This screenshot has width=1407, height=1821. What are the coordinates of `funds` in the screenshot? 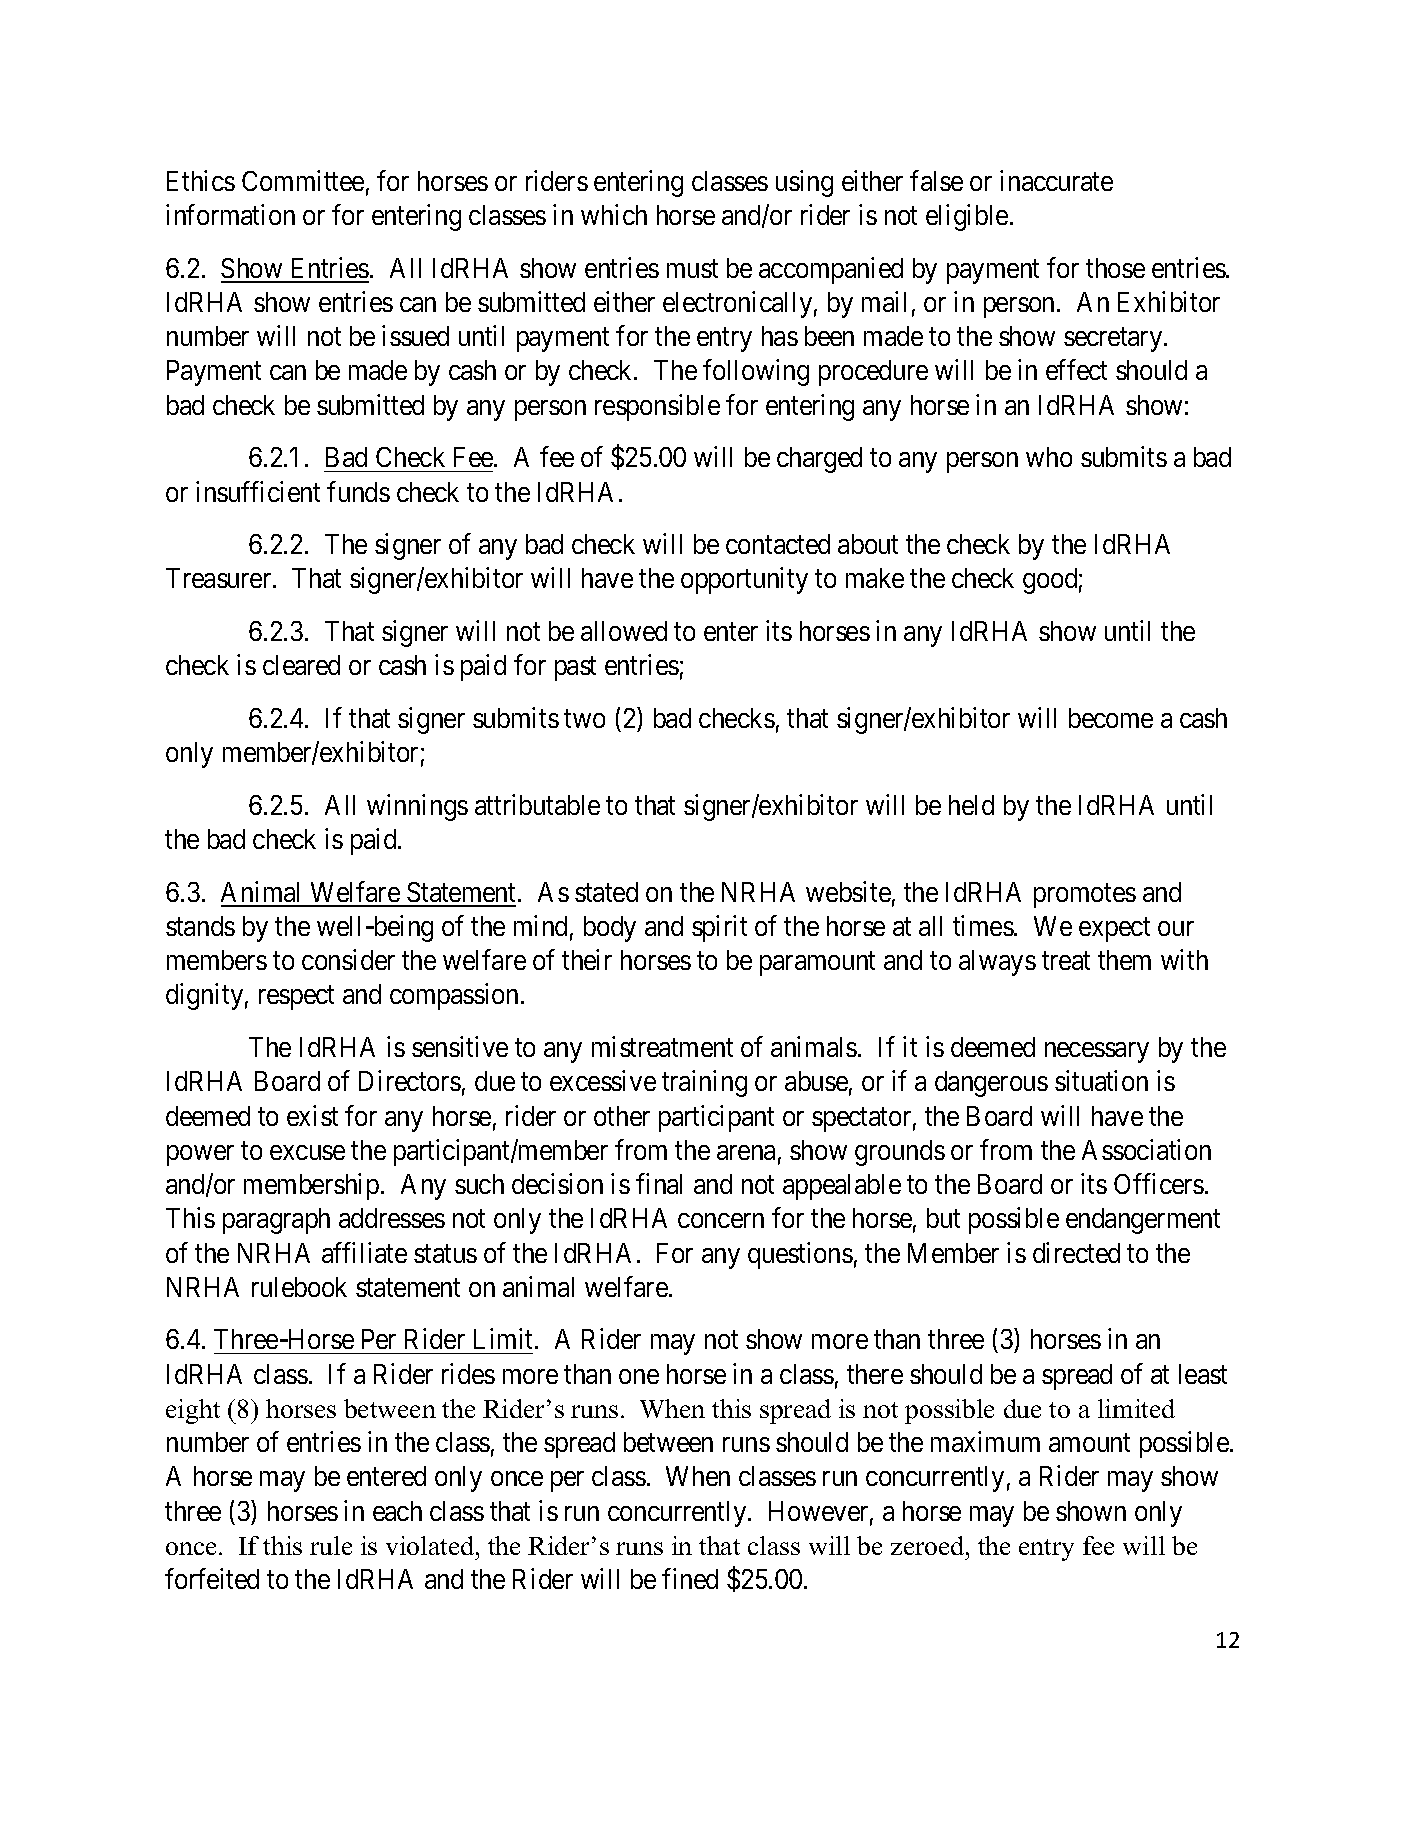 It's located at (358, 491).
